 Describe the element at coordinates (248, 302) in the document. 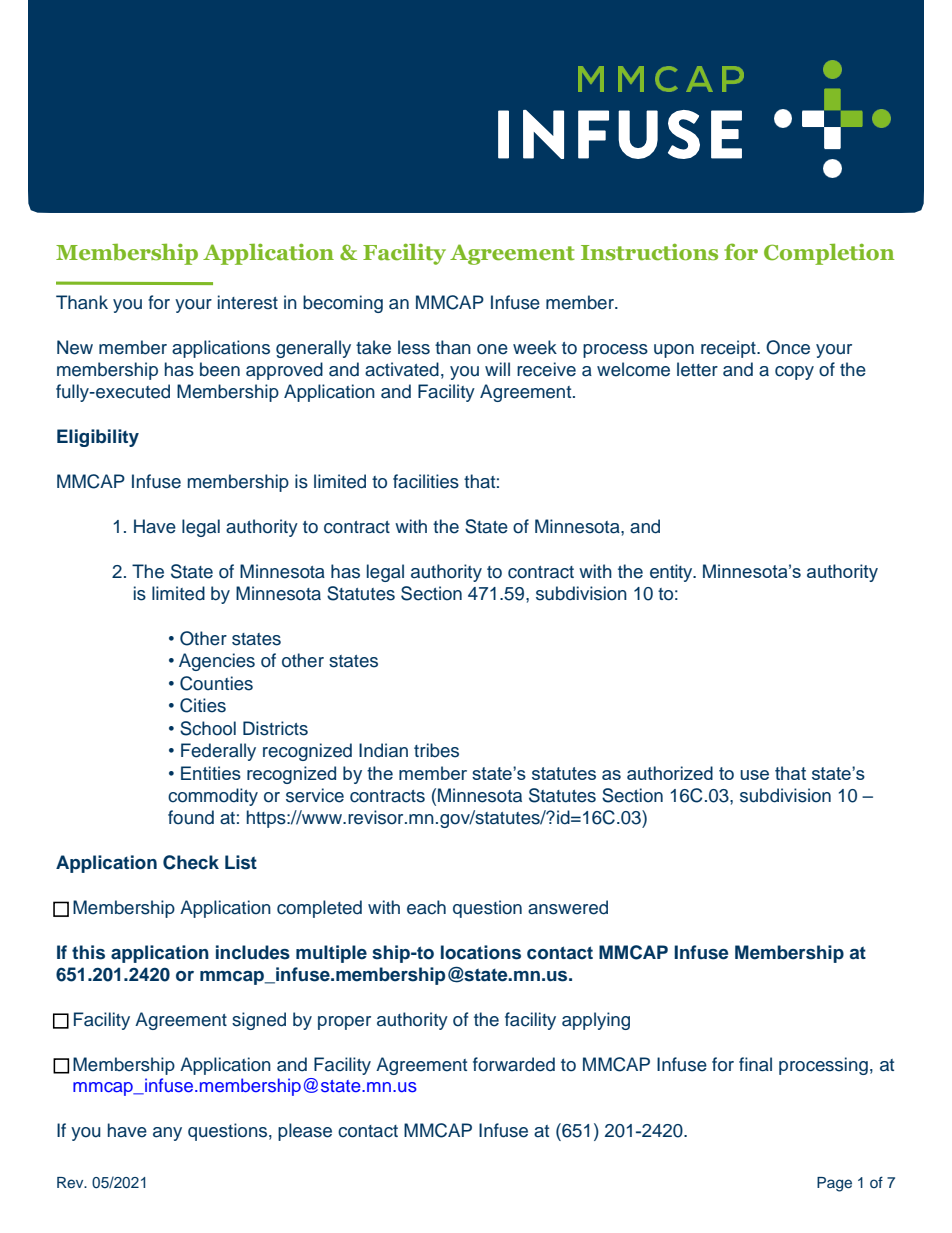

I see `interest` at that location.
